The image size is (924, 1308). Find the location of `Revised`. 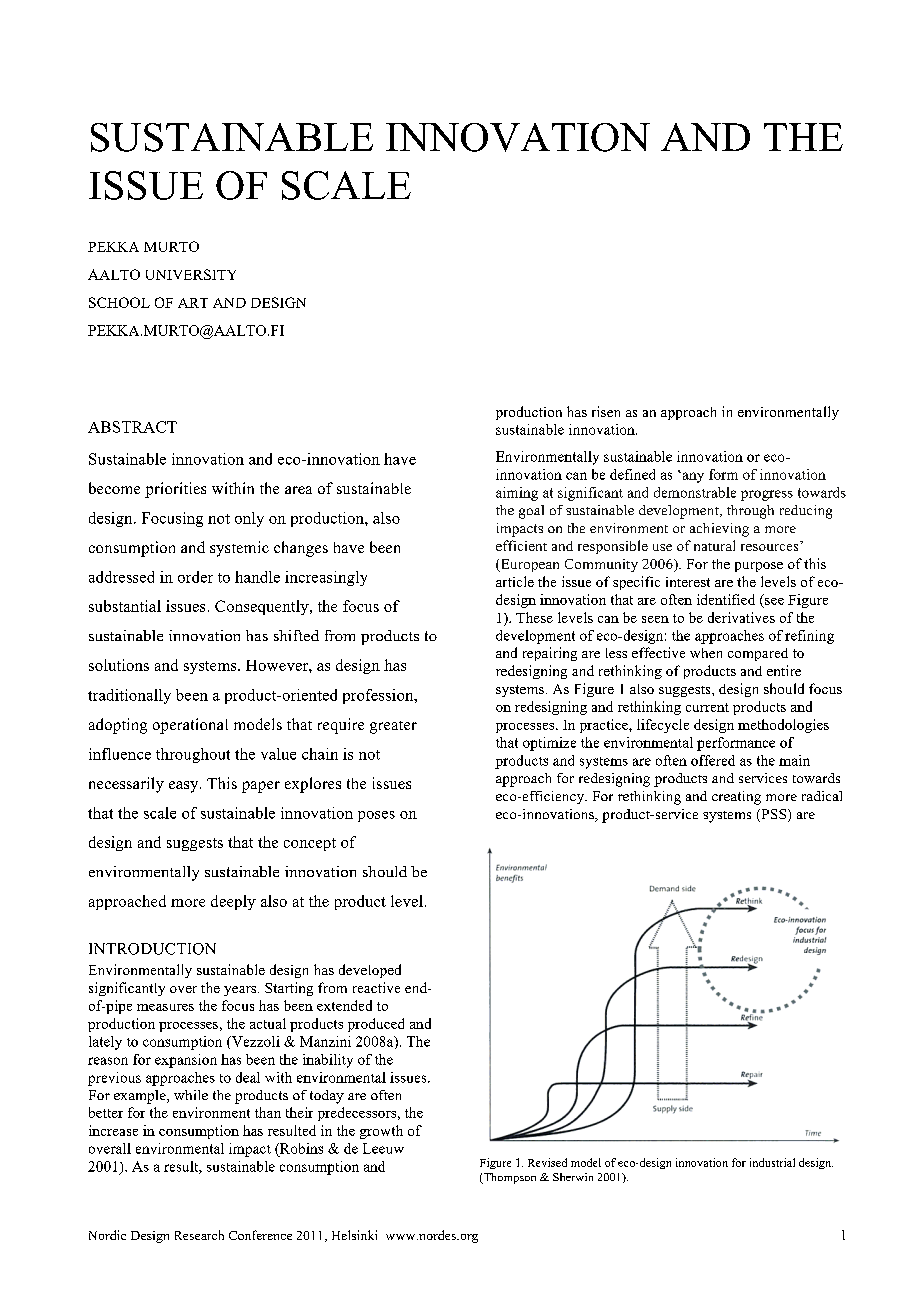

Revised is located at coordinates (547, 1162).
